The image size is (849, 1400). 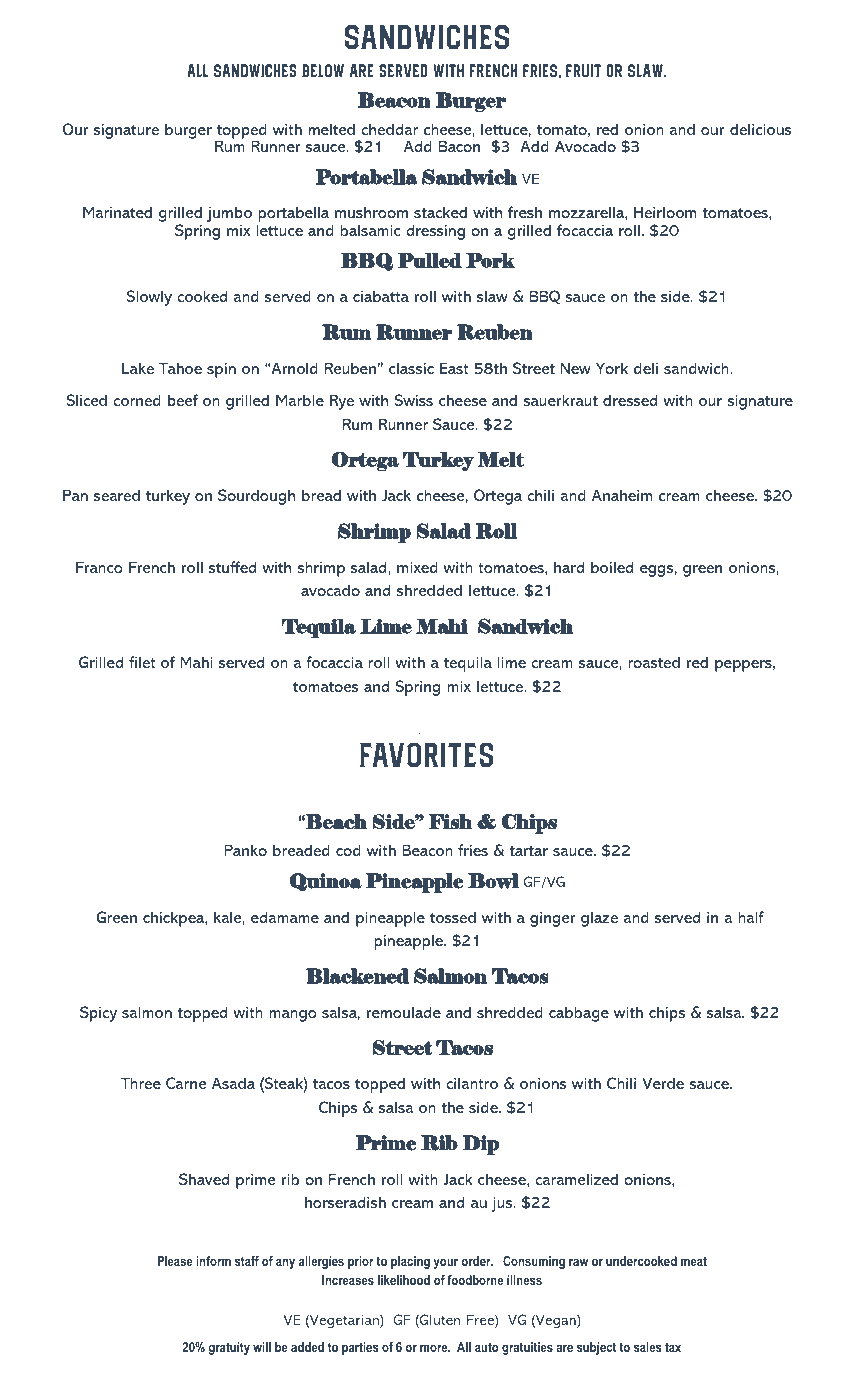 What do you see at coordinates (117, 212) in the screenshot?
I see `Marinated` at bounding box center [117, 212].
